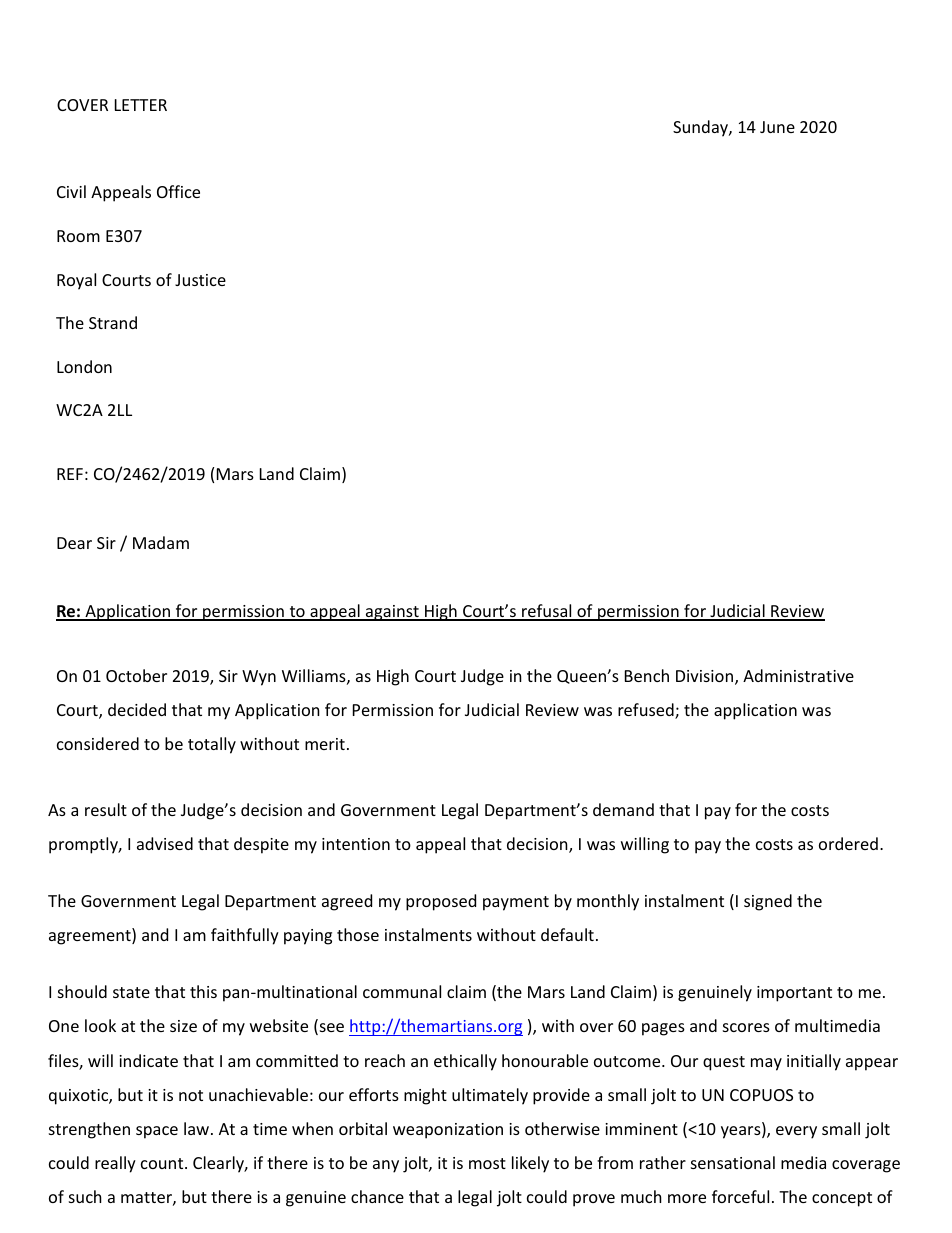  Describe the element at coordinates (768, 902) in the screenshot. I see `signed` at that location.
